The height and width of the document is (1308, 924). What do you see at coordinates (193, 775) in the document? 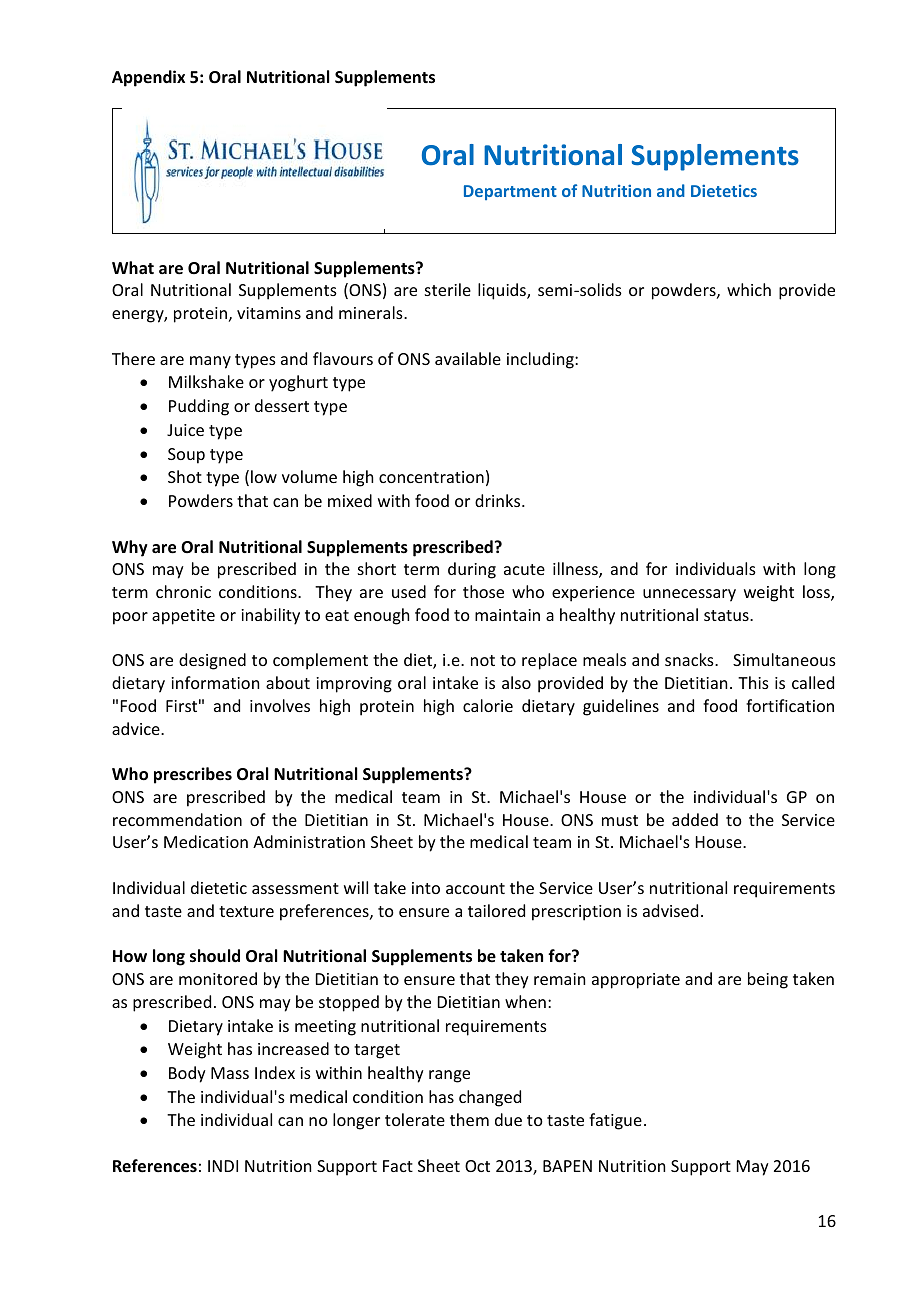
I see `prescribes` at bounding box center [193, 775].
